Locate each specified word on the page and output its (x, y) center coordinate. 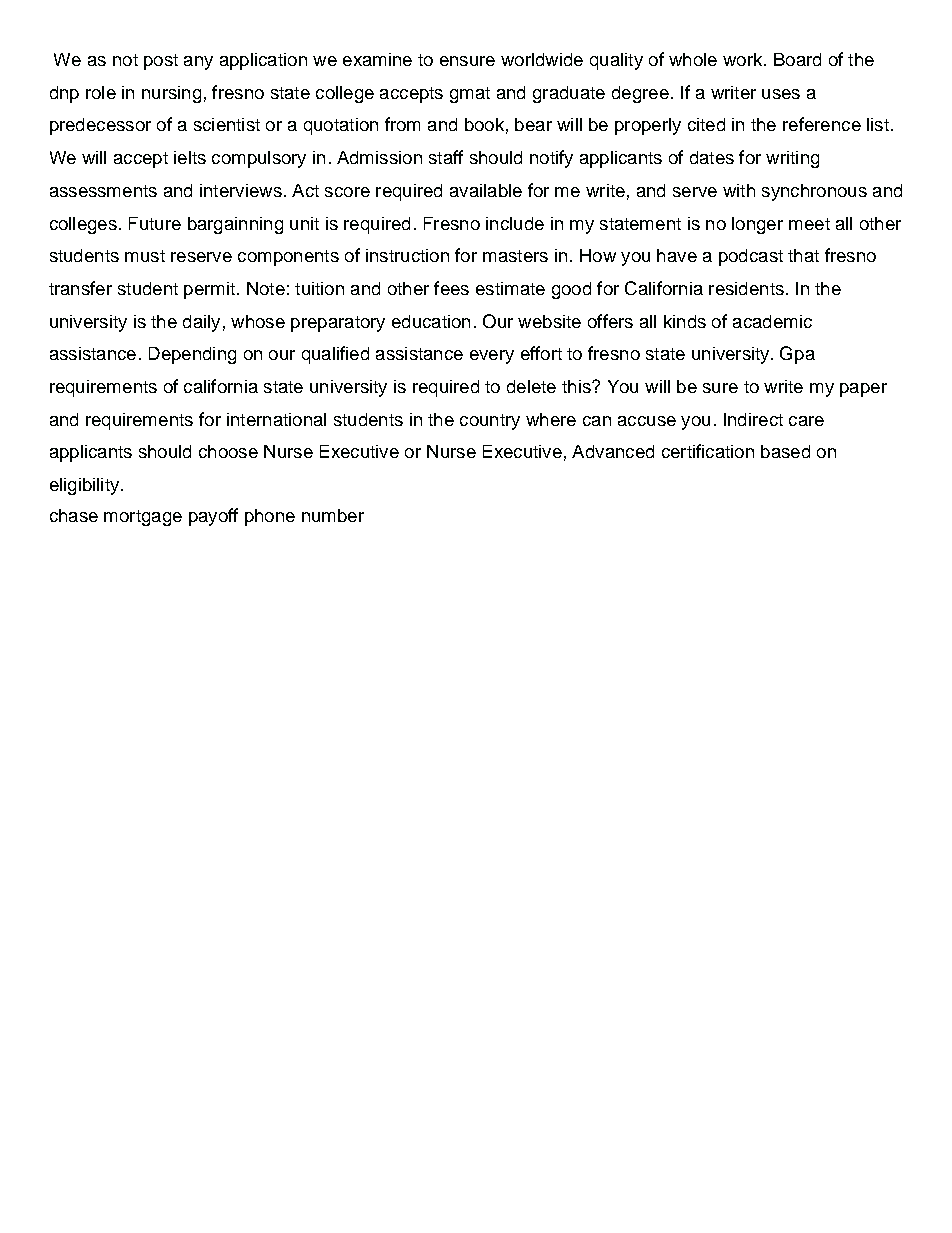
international (276, 419)
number (333, 515)
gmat (470, 95)
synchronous (814, 192)
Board (797, 59)
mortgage (143, 518)
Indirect (753, 419)
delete (531, 386)
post (161, 62)
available (486, 190)
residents (746, 288)
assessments (103, 191)
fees (451, 288)
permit (209, 290)
